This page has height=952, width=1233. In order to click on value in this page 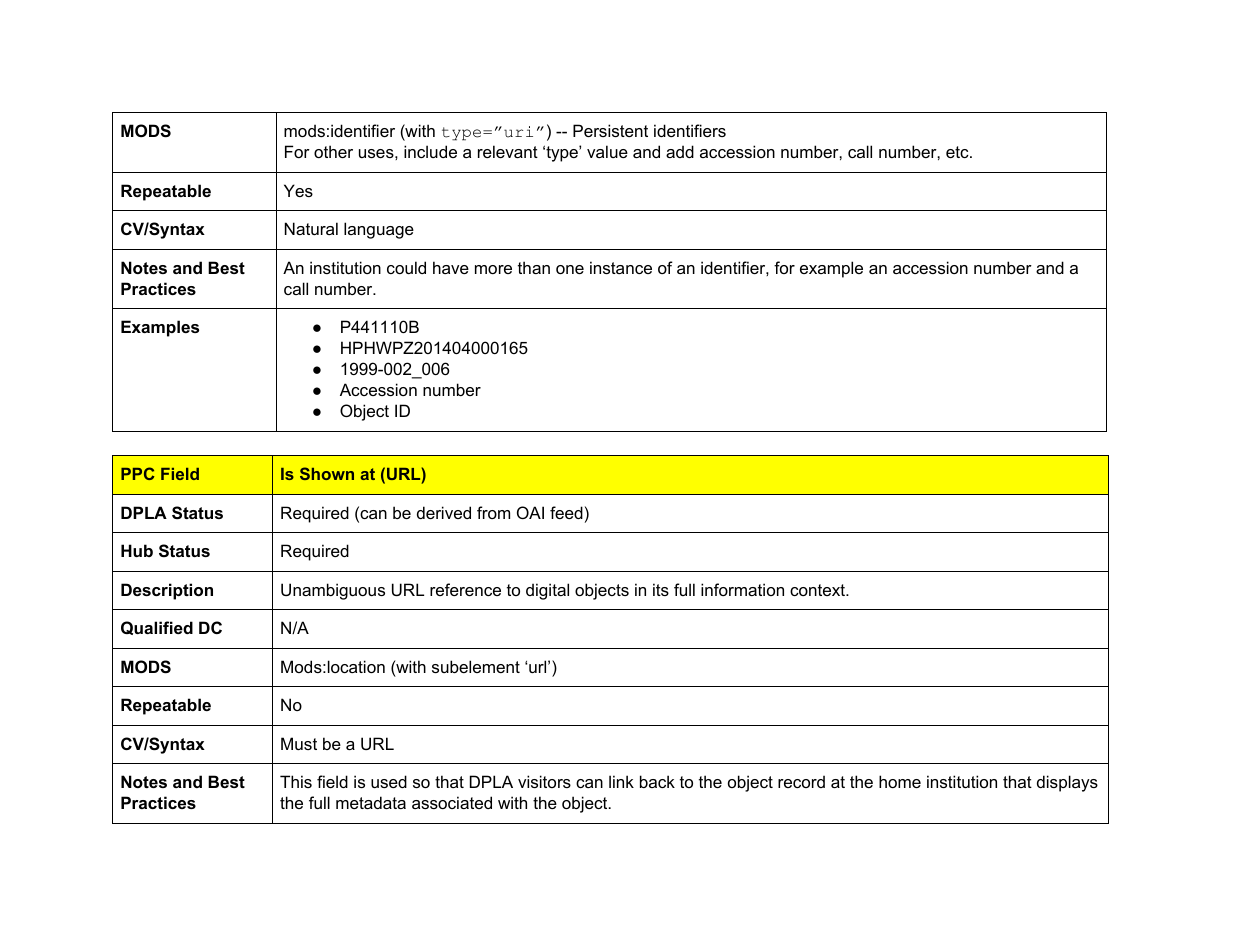, I will do `click(607, 151)`.
